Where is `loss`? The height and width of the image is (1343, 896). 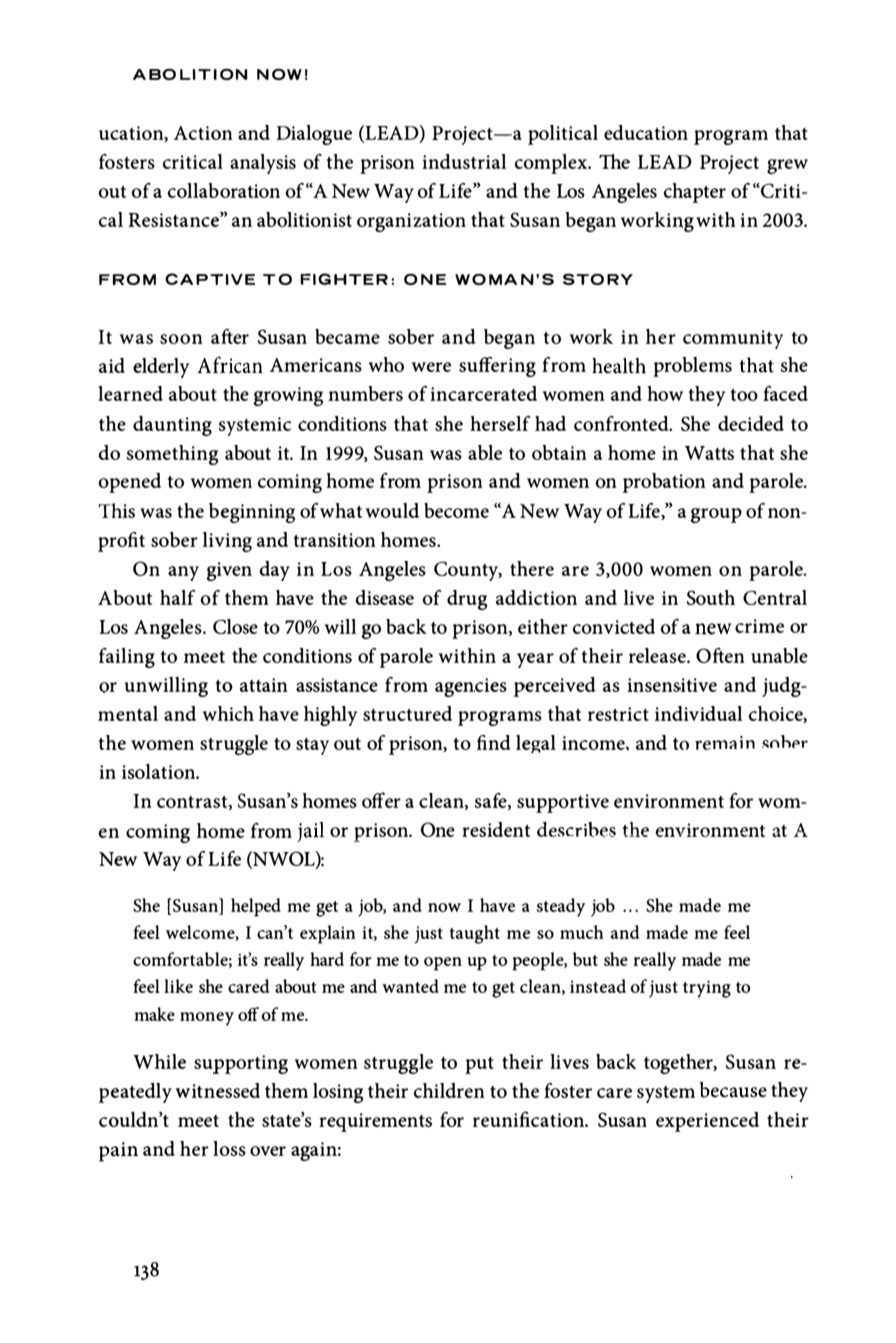
loss is located at coordinates (229, 1148).
